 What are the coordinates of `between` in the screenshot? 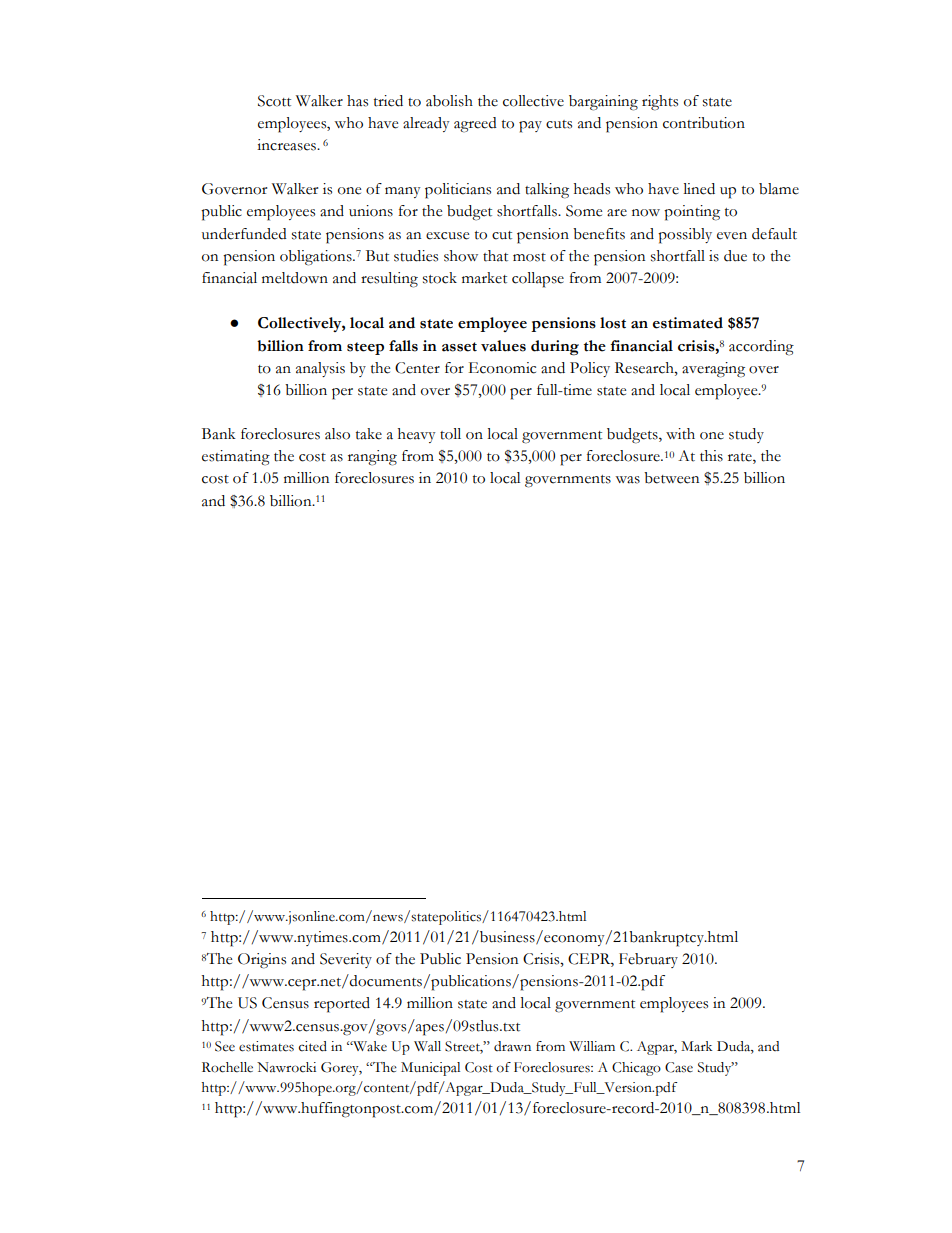 It's located at (671, 478).
